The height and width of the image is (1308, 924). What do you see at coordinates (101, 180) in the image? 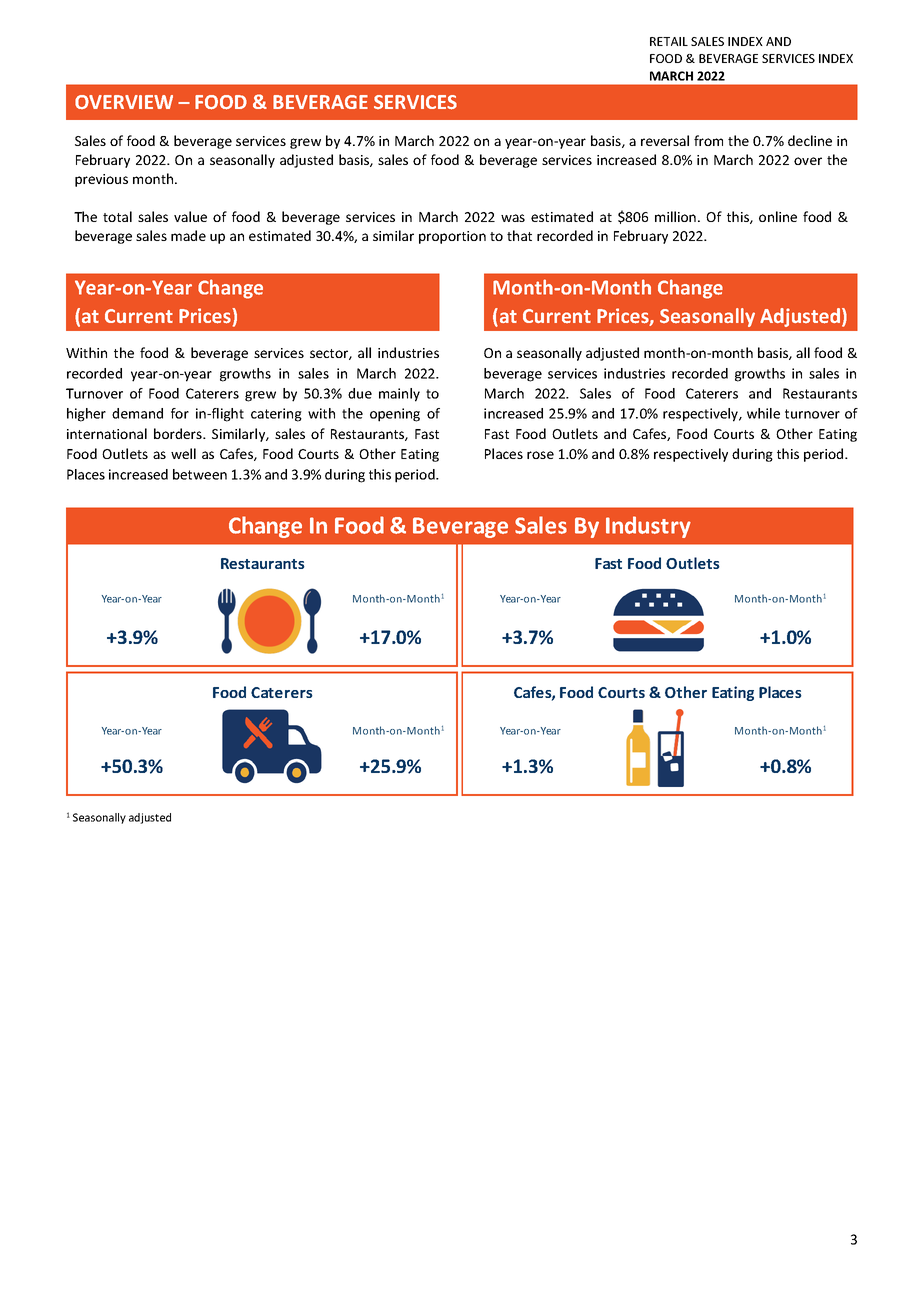
I see `previous` at bounding box center [101, 180].
